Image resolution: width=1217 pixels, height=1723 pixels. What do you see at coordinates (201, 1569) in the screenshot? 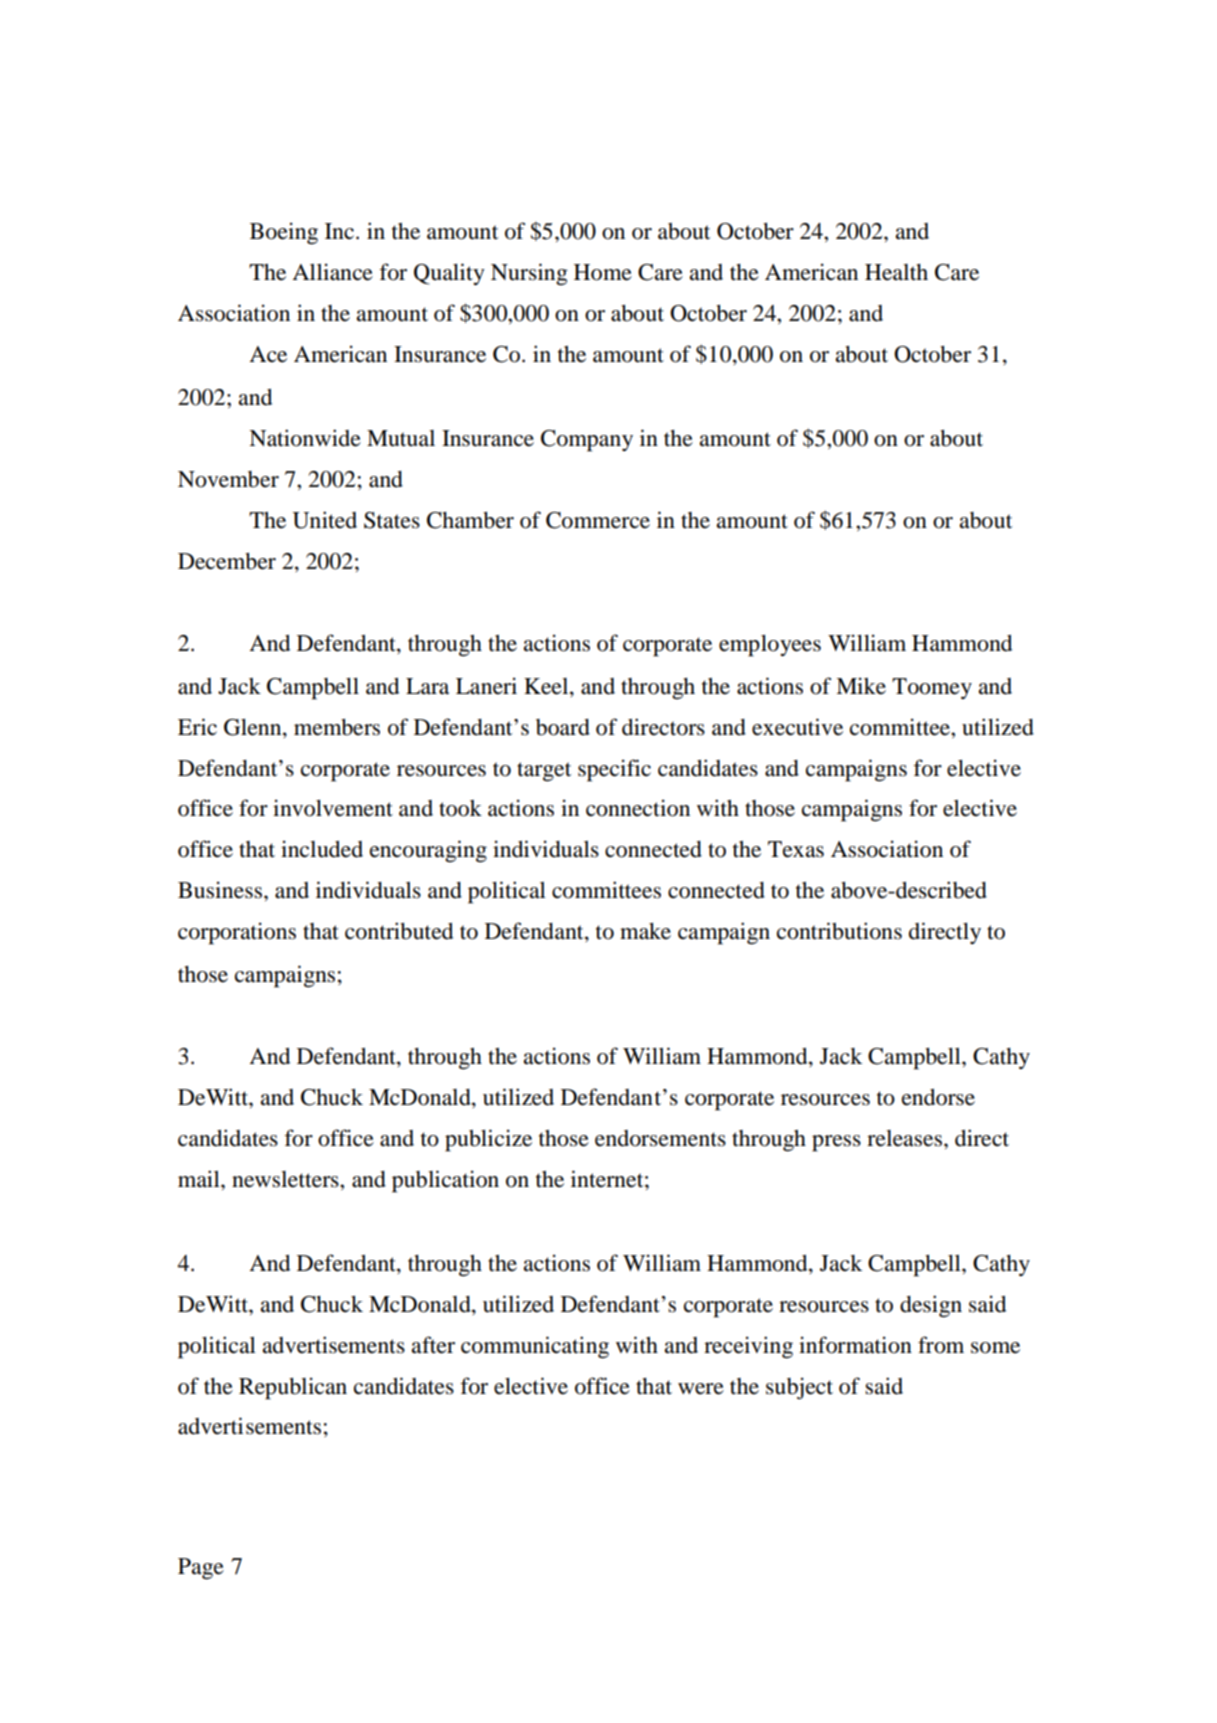
I see `Page` at bounding box center [201, 1569].
